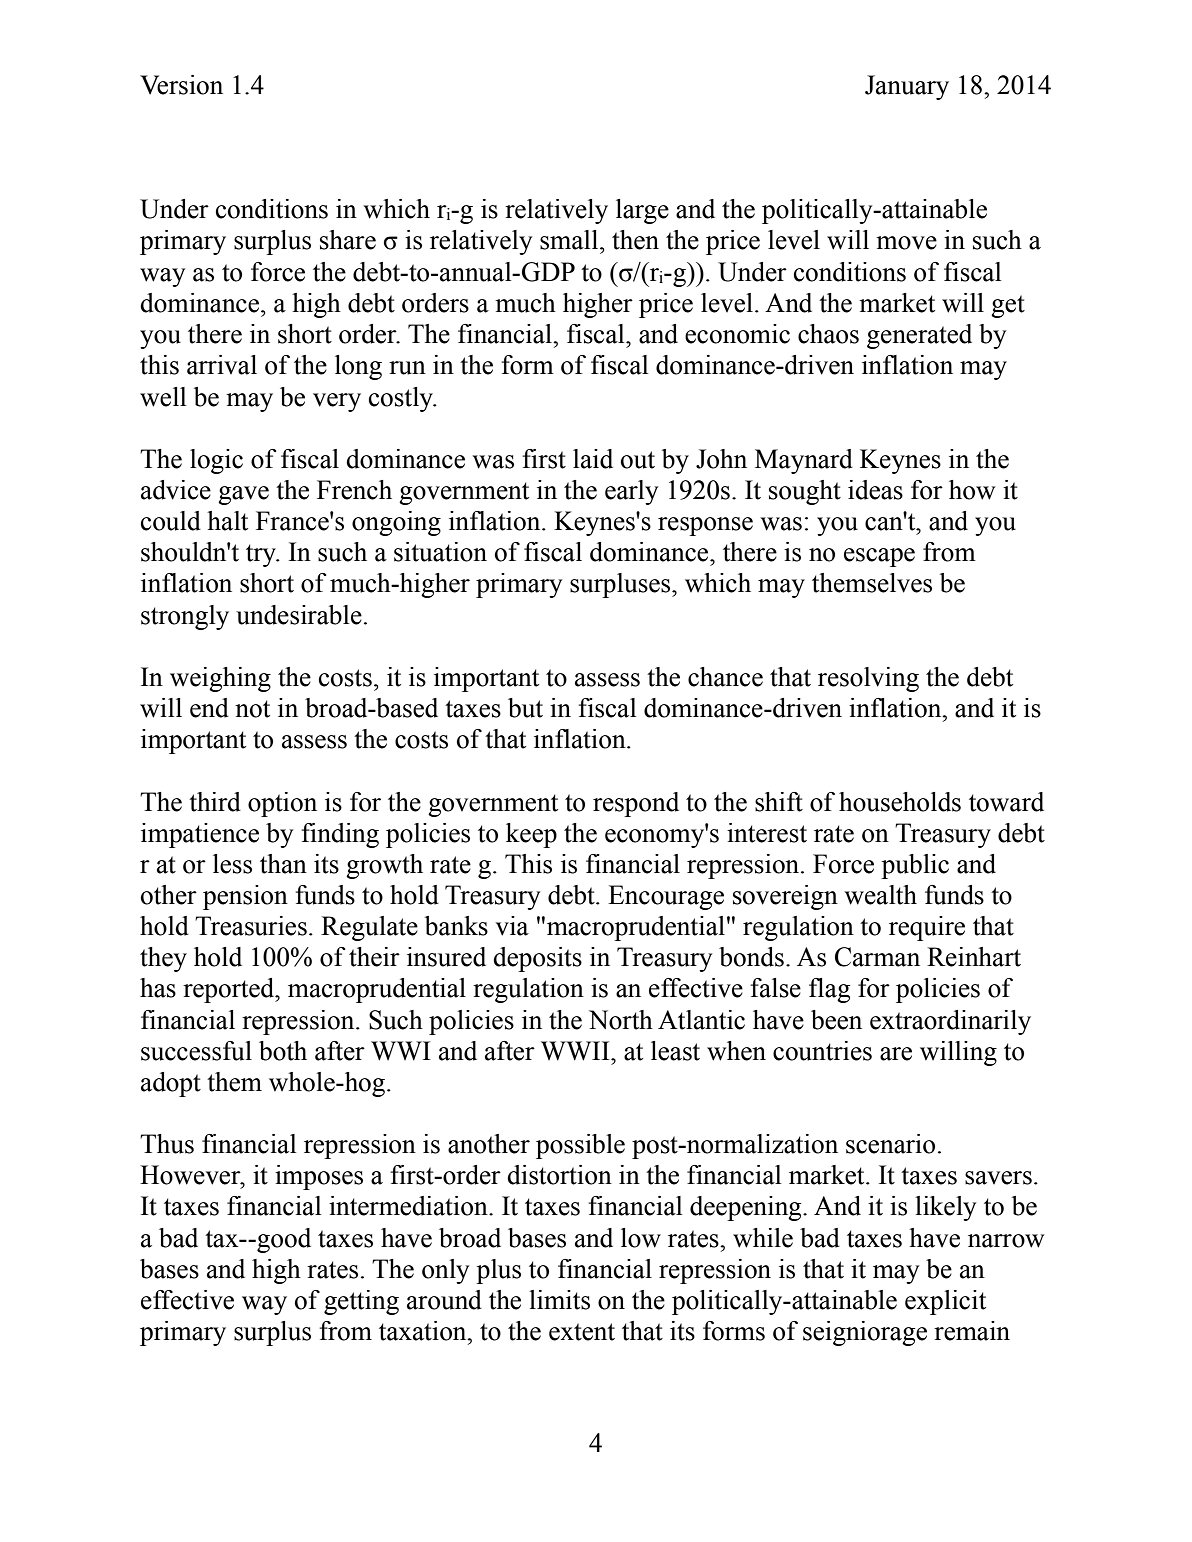 This screenshot has width=1192, height=1542. Describe the element at coordinates (642, 211) in the screenshot. I see `large` at that location.
